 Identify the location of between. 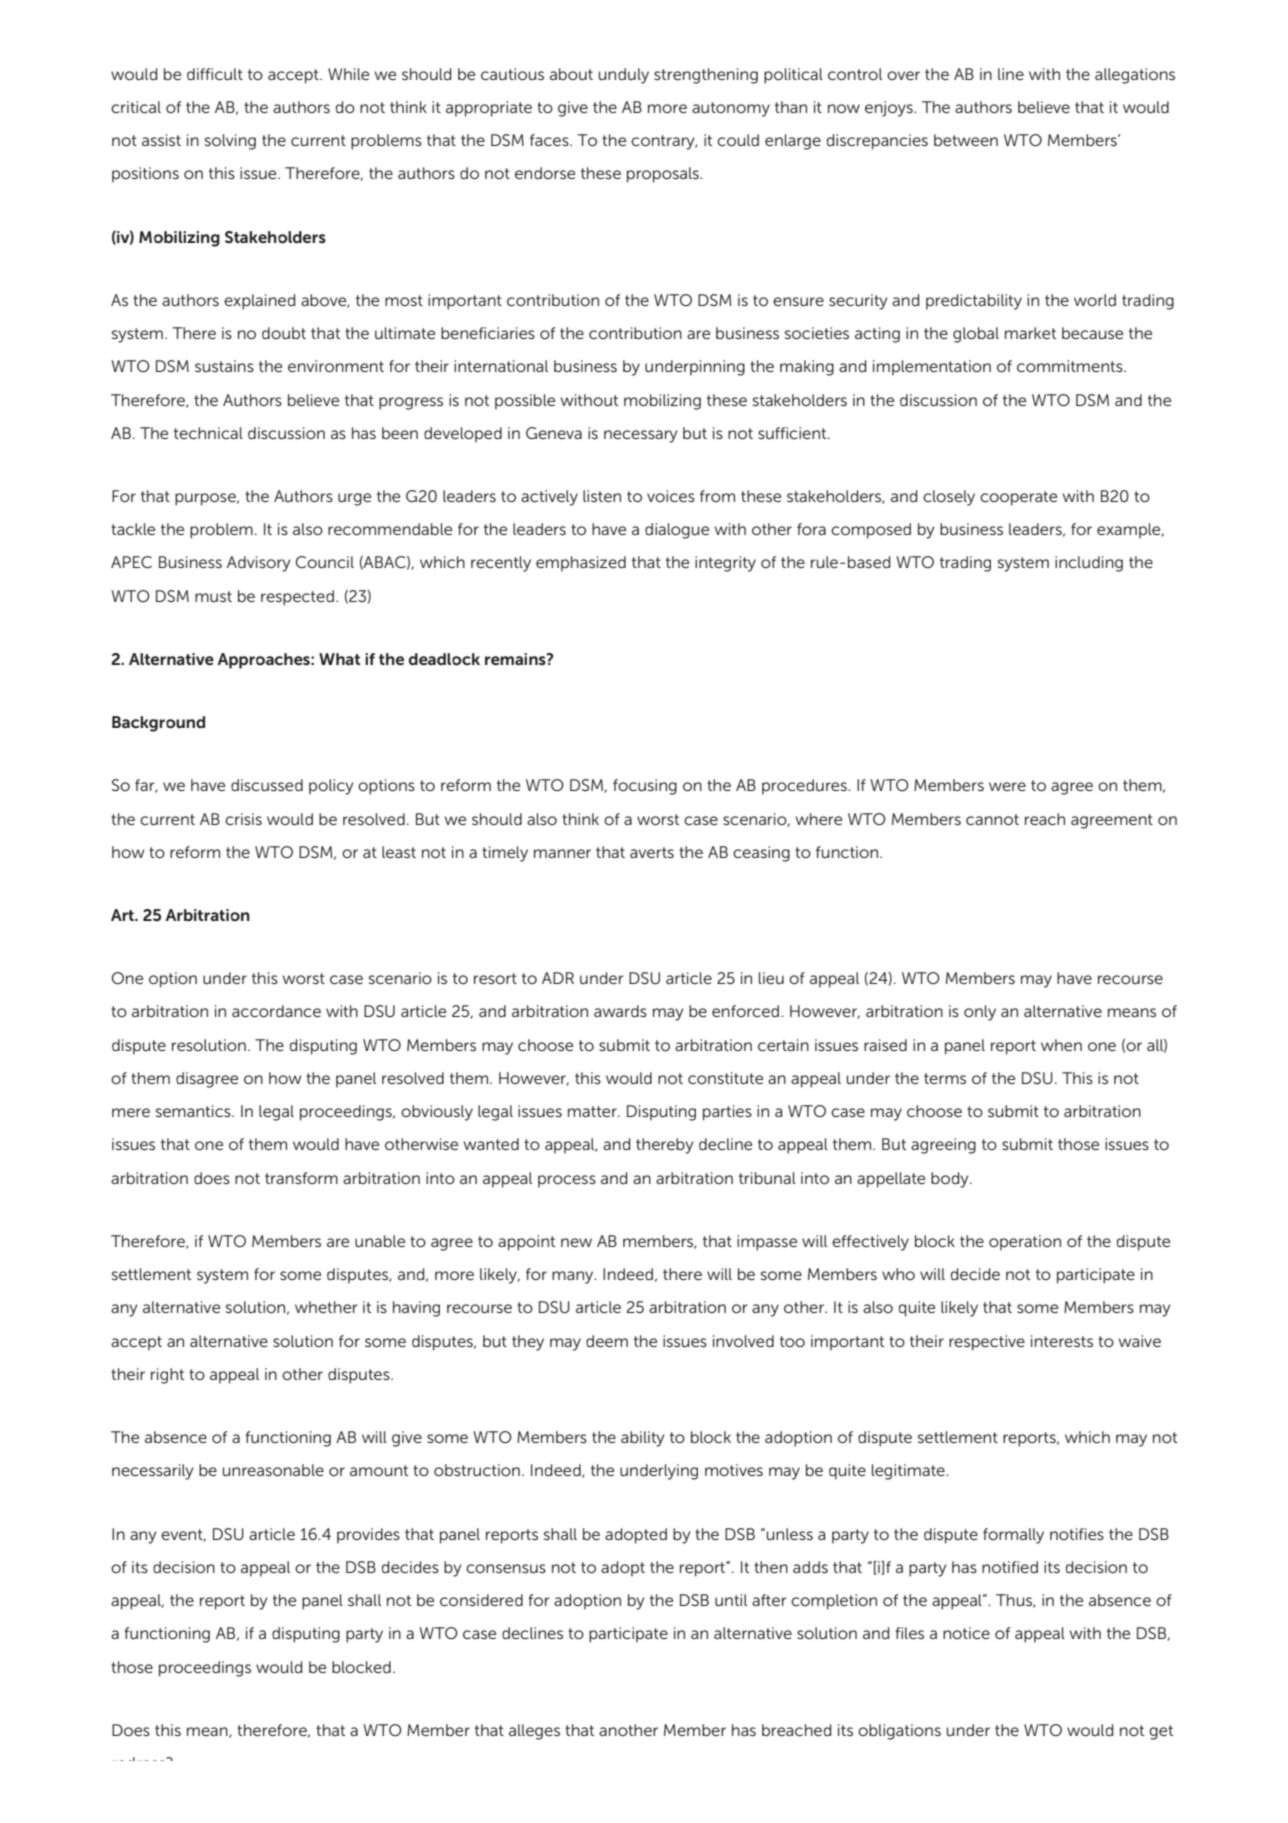
(966, 140).
